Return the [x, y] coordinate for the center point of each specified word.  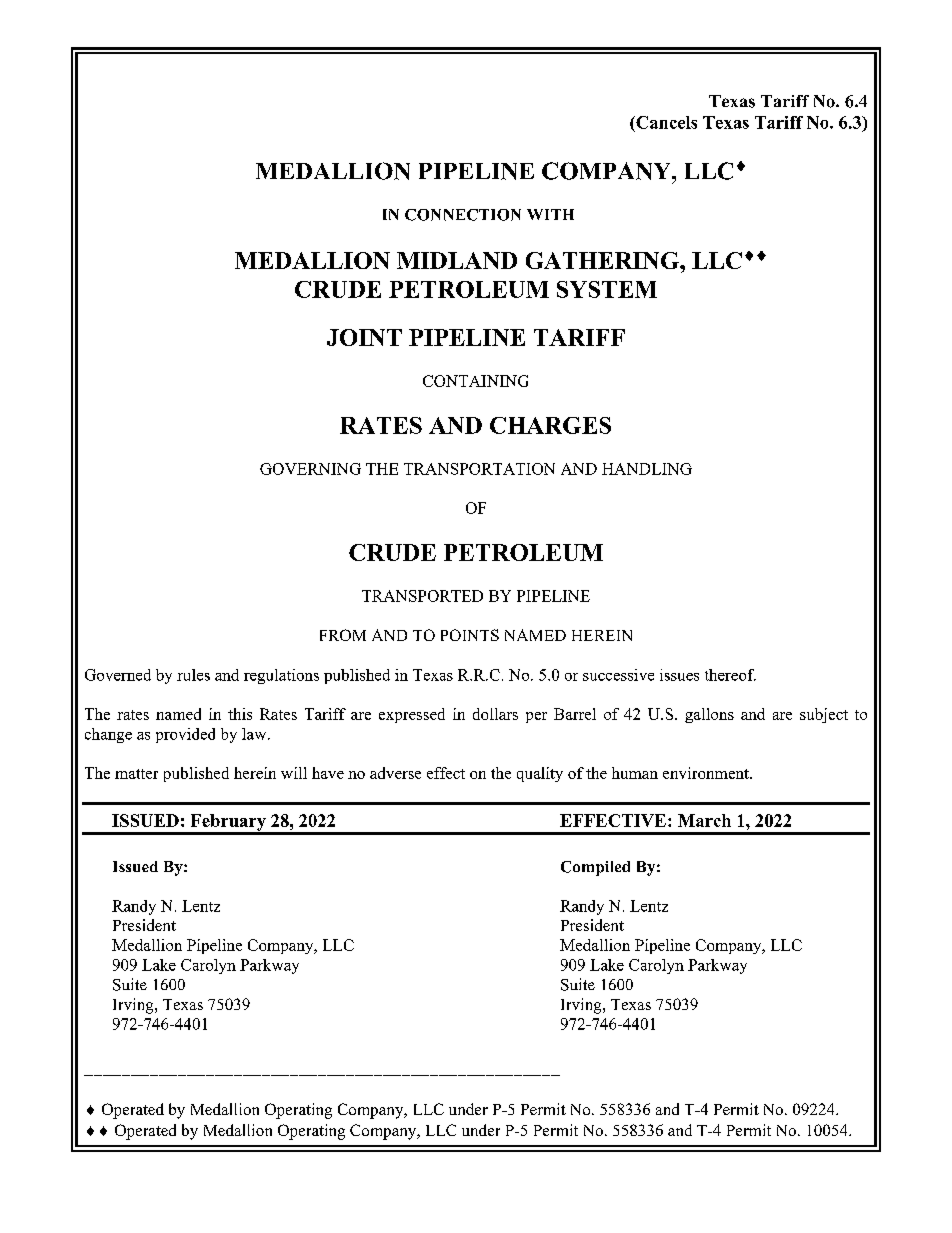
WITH [550, 214]
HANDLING [647, 469]
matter [136, 774]
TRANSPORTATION [479, 469]
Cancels [665, 122]
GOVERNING [310, 469]
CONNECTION [463, 215]
